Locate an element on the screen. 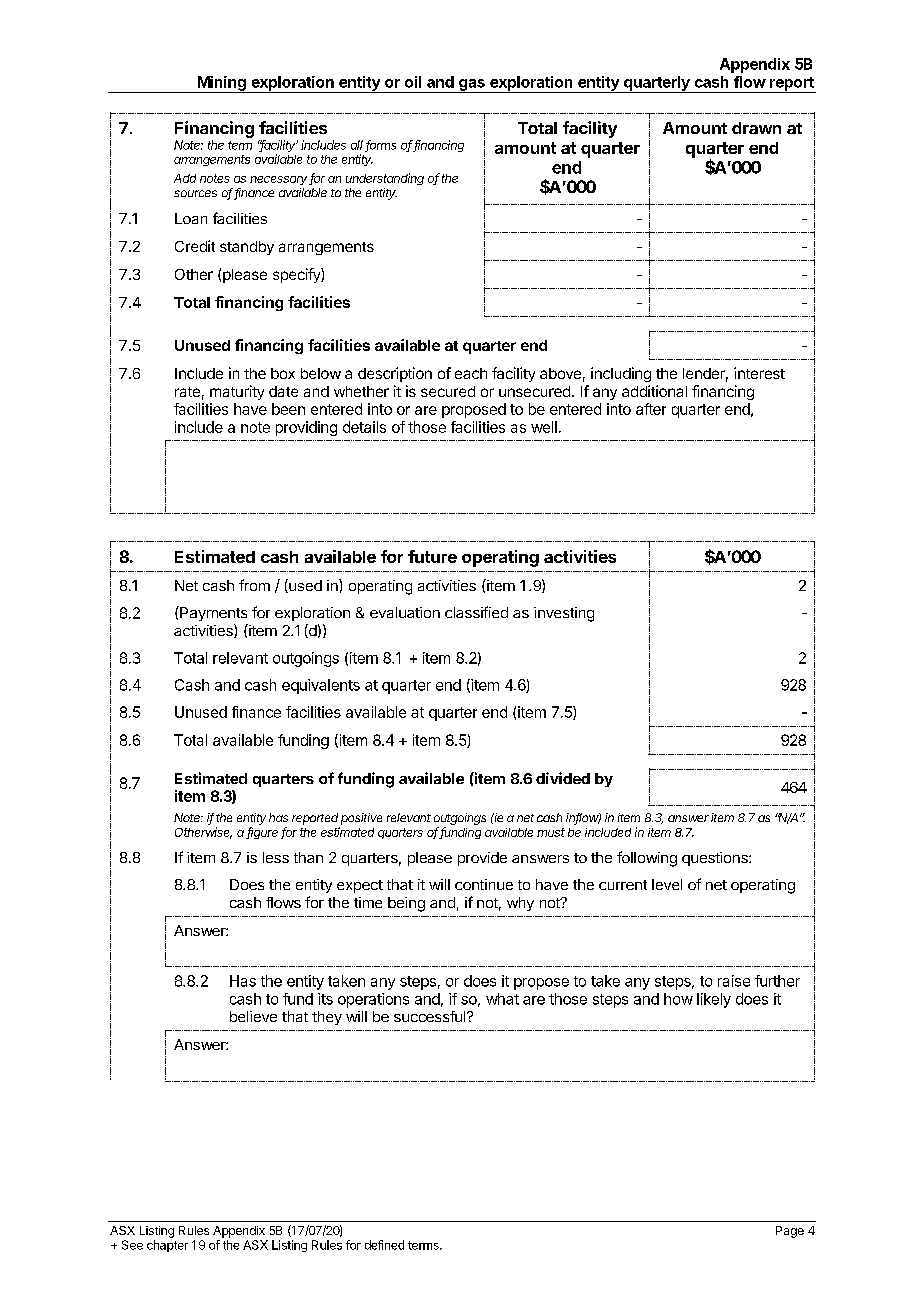 The height and width of the screenshot is (1307, 924). Mining is located at coordinates (221, 84).
